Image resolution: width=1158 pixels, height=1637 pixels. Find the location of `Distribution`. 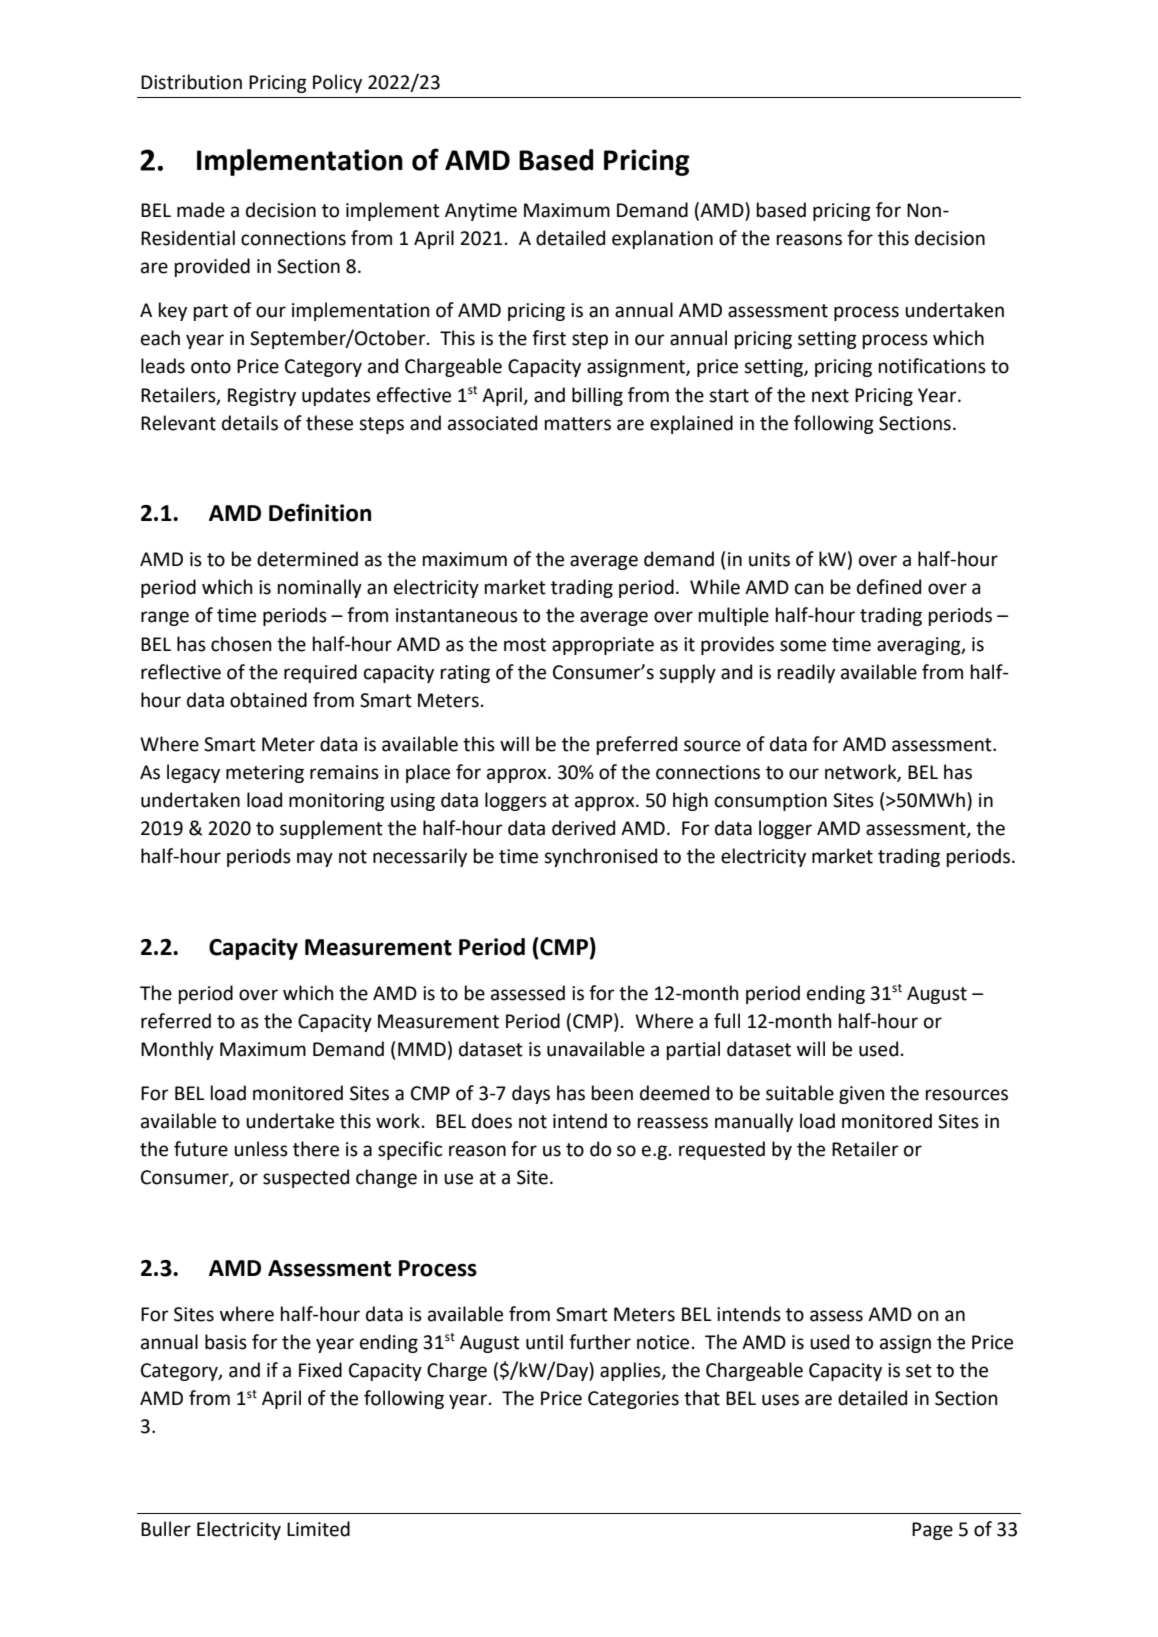

Distribution is located at coordinates (191, 82).
